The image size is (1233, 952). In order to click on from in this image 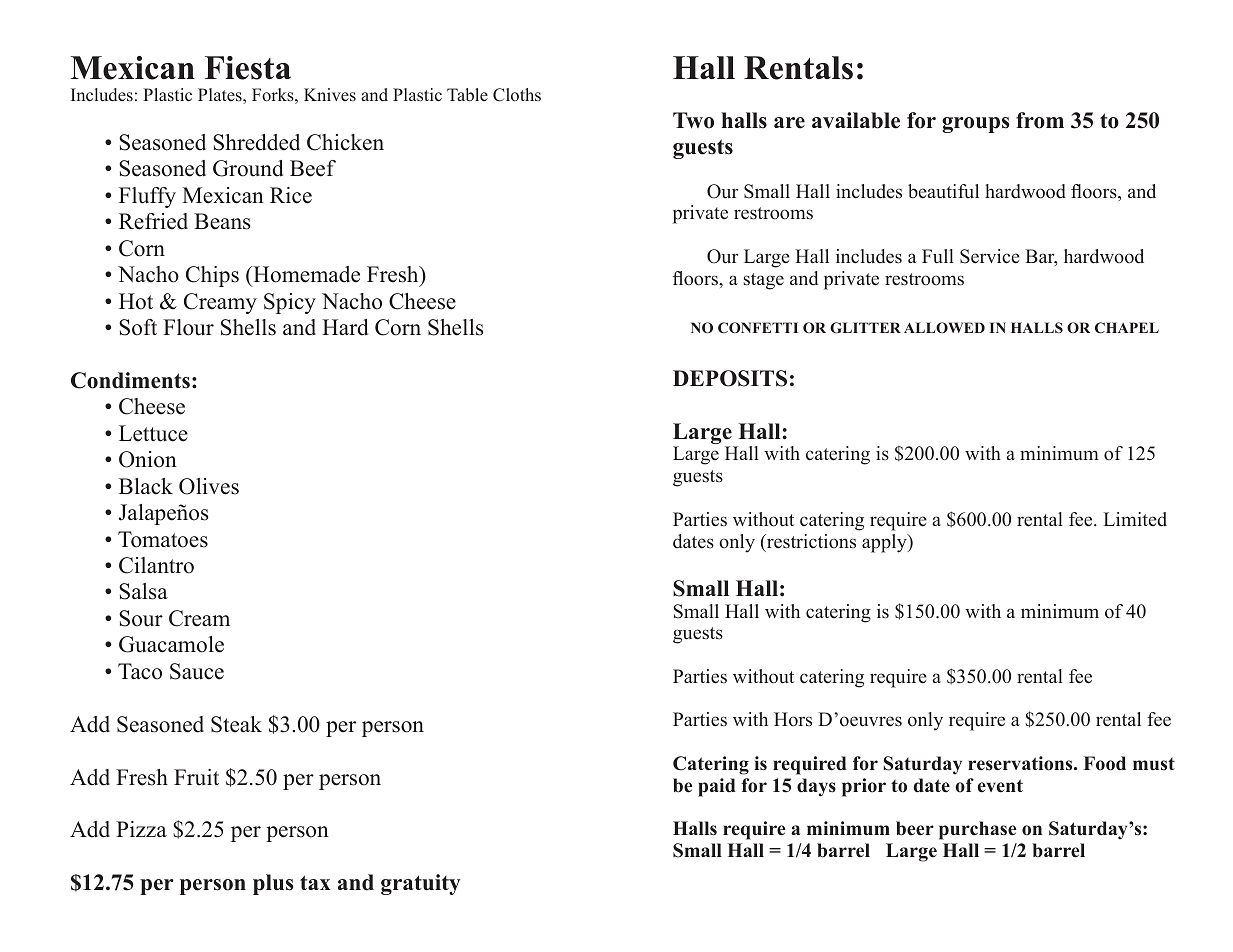, I will do `click(1040, 120)`.
